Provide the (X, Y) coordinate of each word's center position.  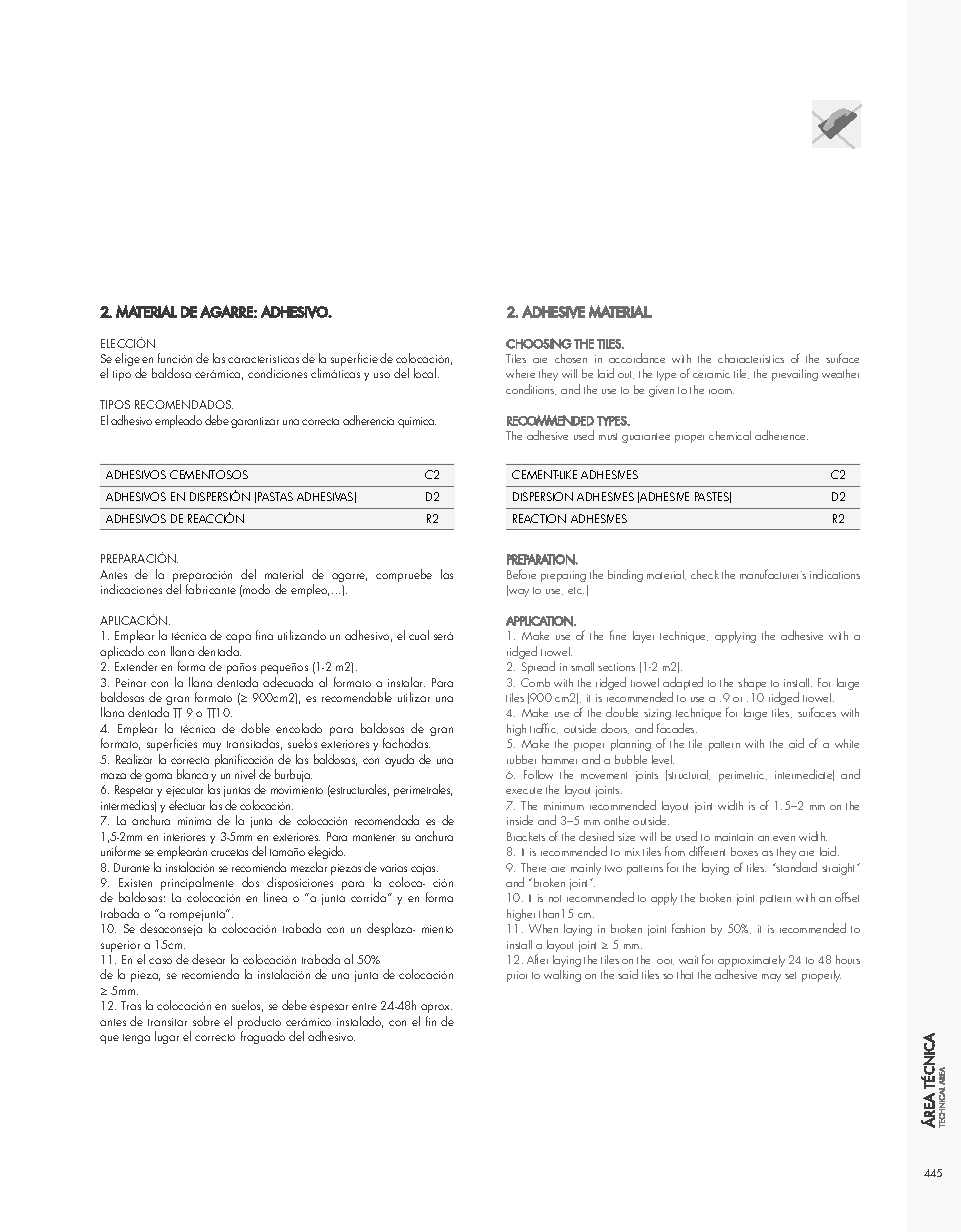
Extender (136, 666)
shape (752, 684)
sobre (206, 1021)
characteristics (751, 358)
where (520, 373)
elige (128, 361)
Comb (535, 682)
